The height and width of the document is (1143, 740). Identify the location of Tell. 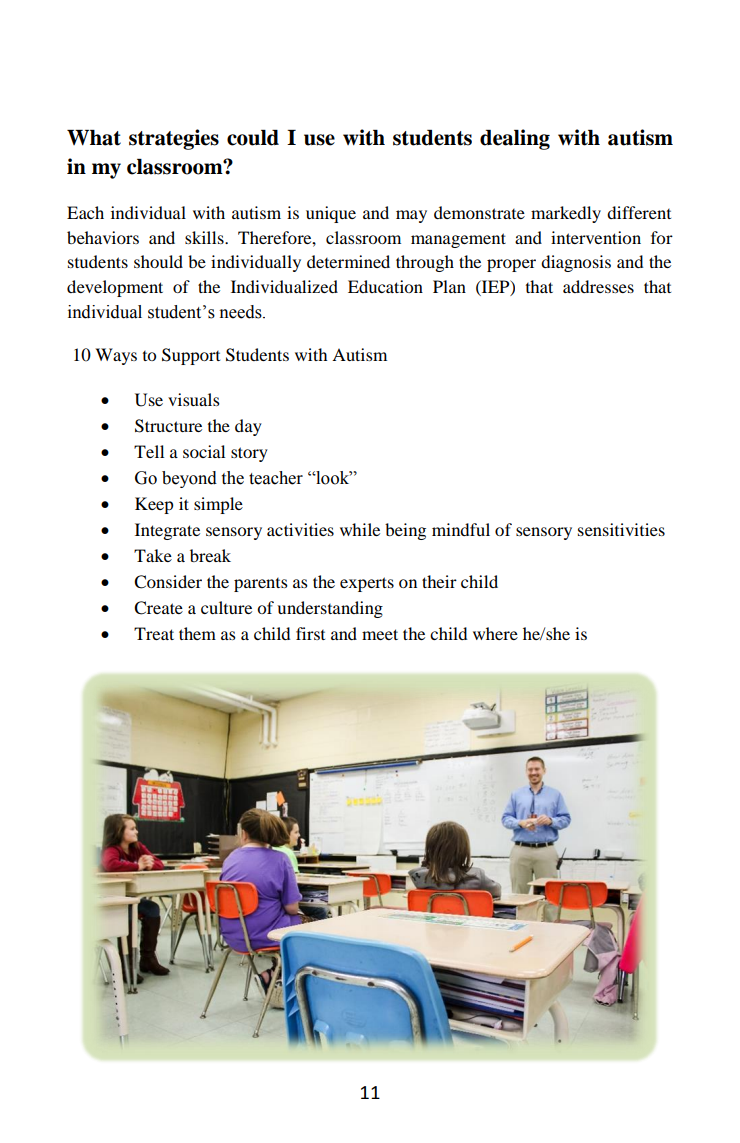
(149, 451).
